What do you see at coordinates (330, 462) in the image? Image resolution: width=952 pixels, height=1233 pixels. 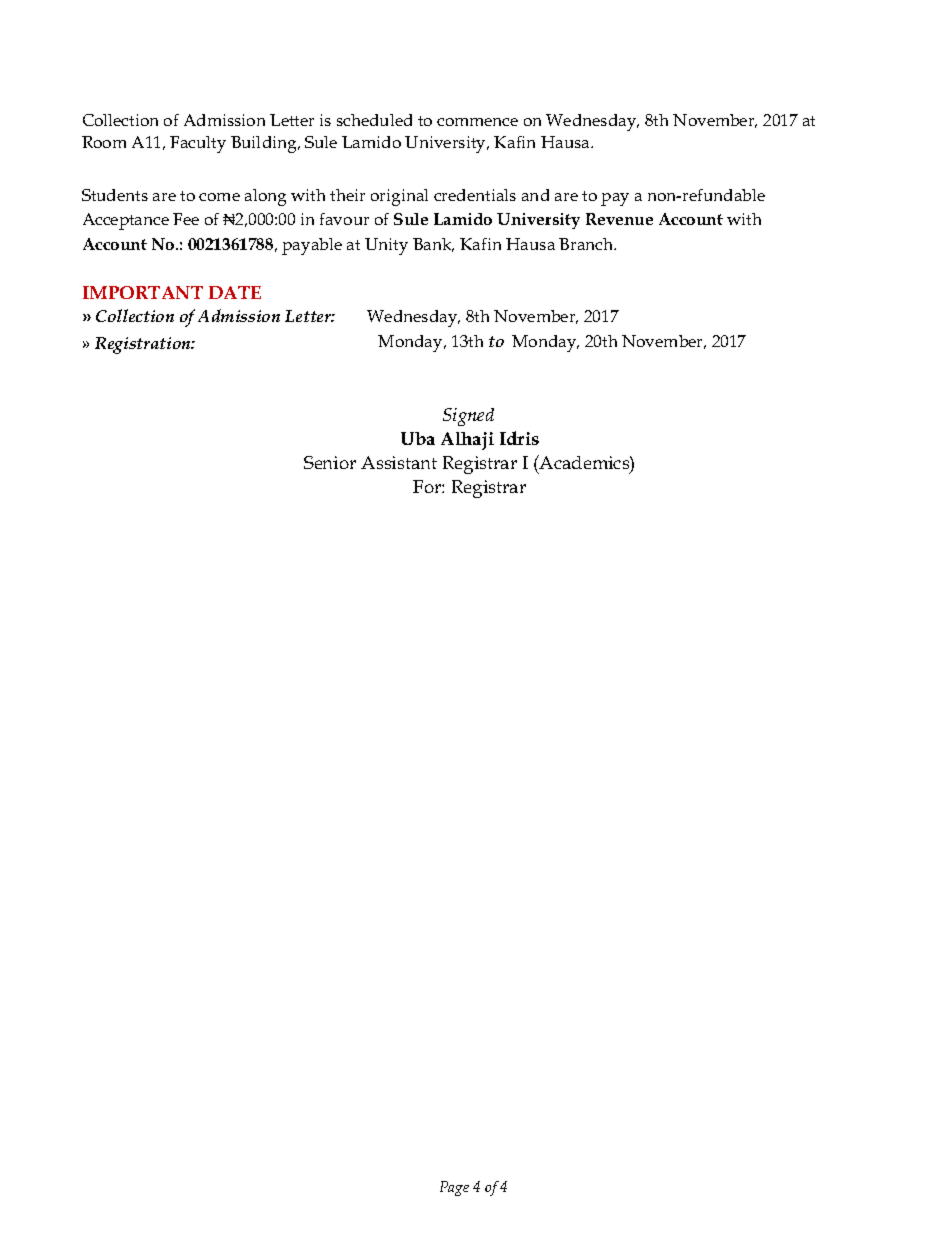 I see `Senior` at bounding box center [330, 462].
